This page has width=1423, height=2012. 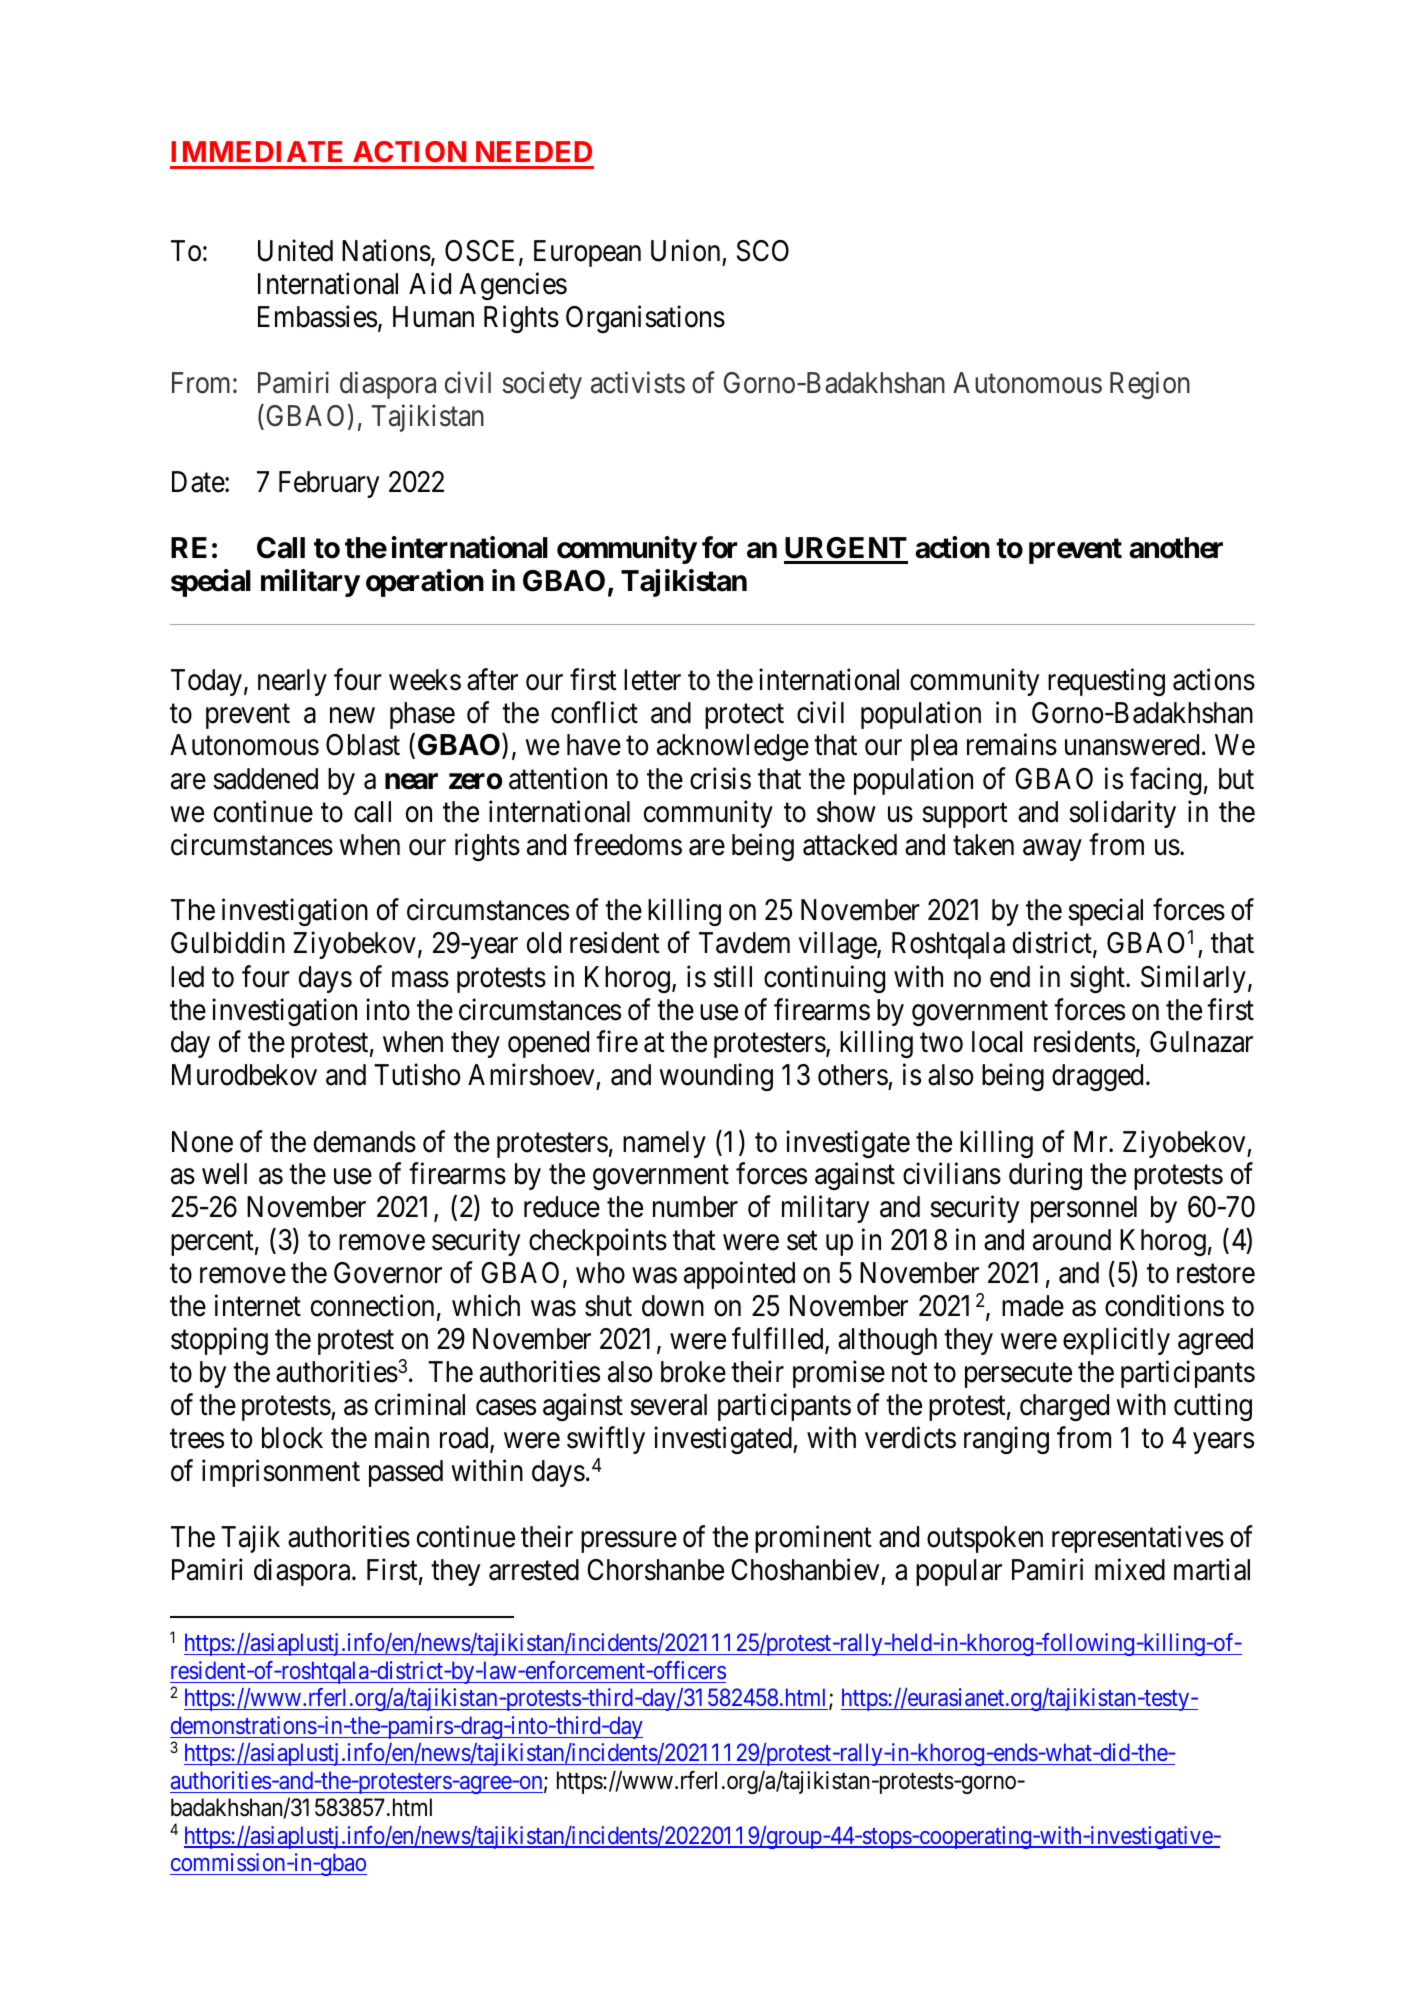 I want to click on Today, so click(x=206, y=682).
